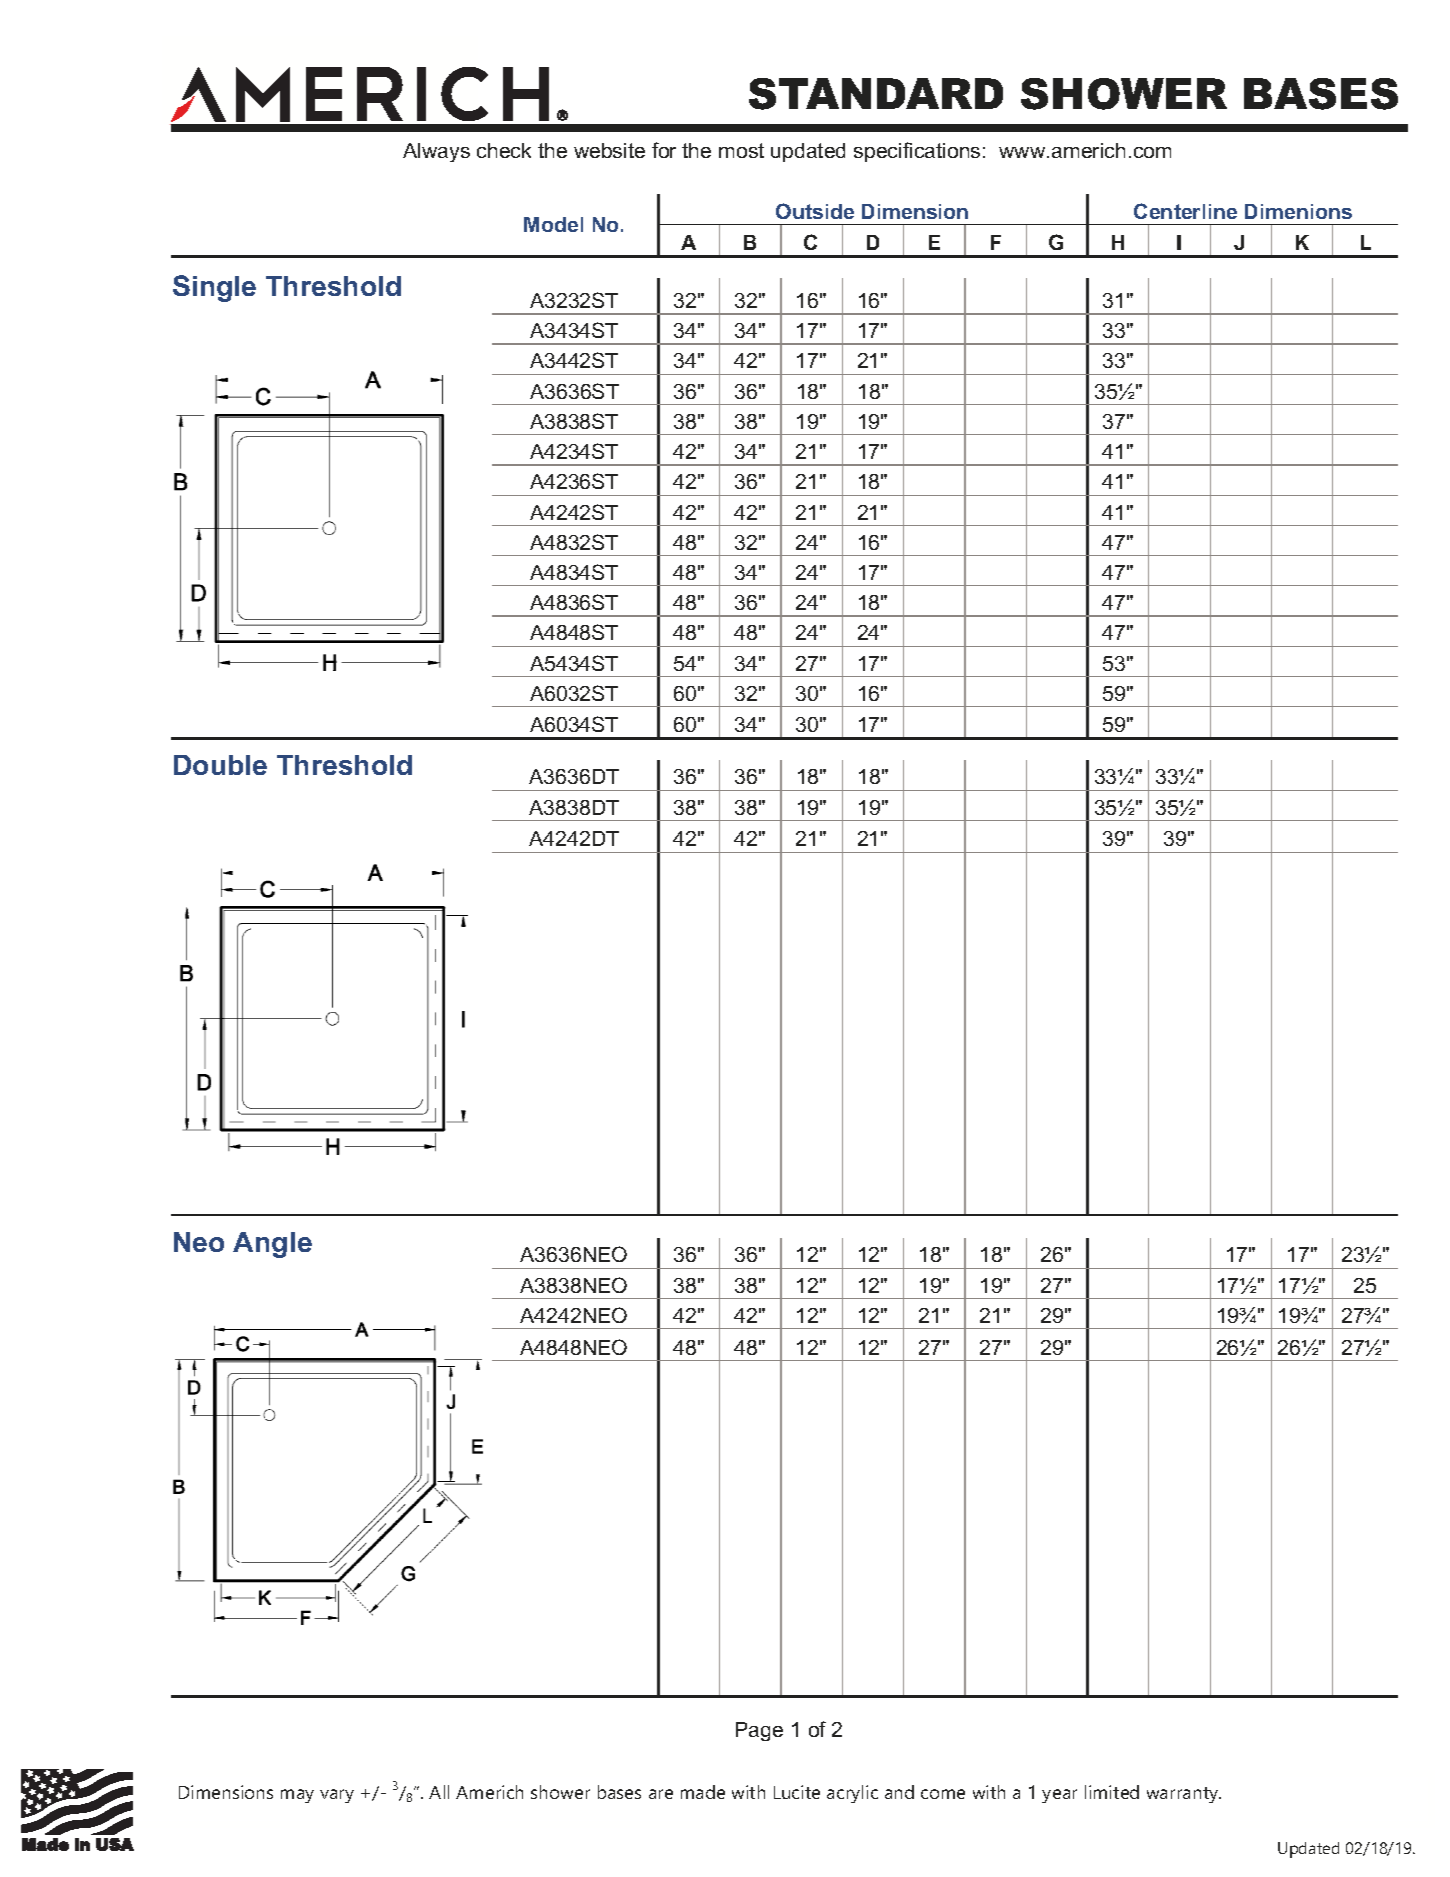 The image size is (1450, 1877). What do you see at coordinates (220, 765) in the page?
I see `Double` at bounding box center [220, 765].
